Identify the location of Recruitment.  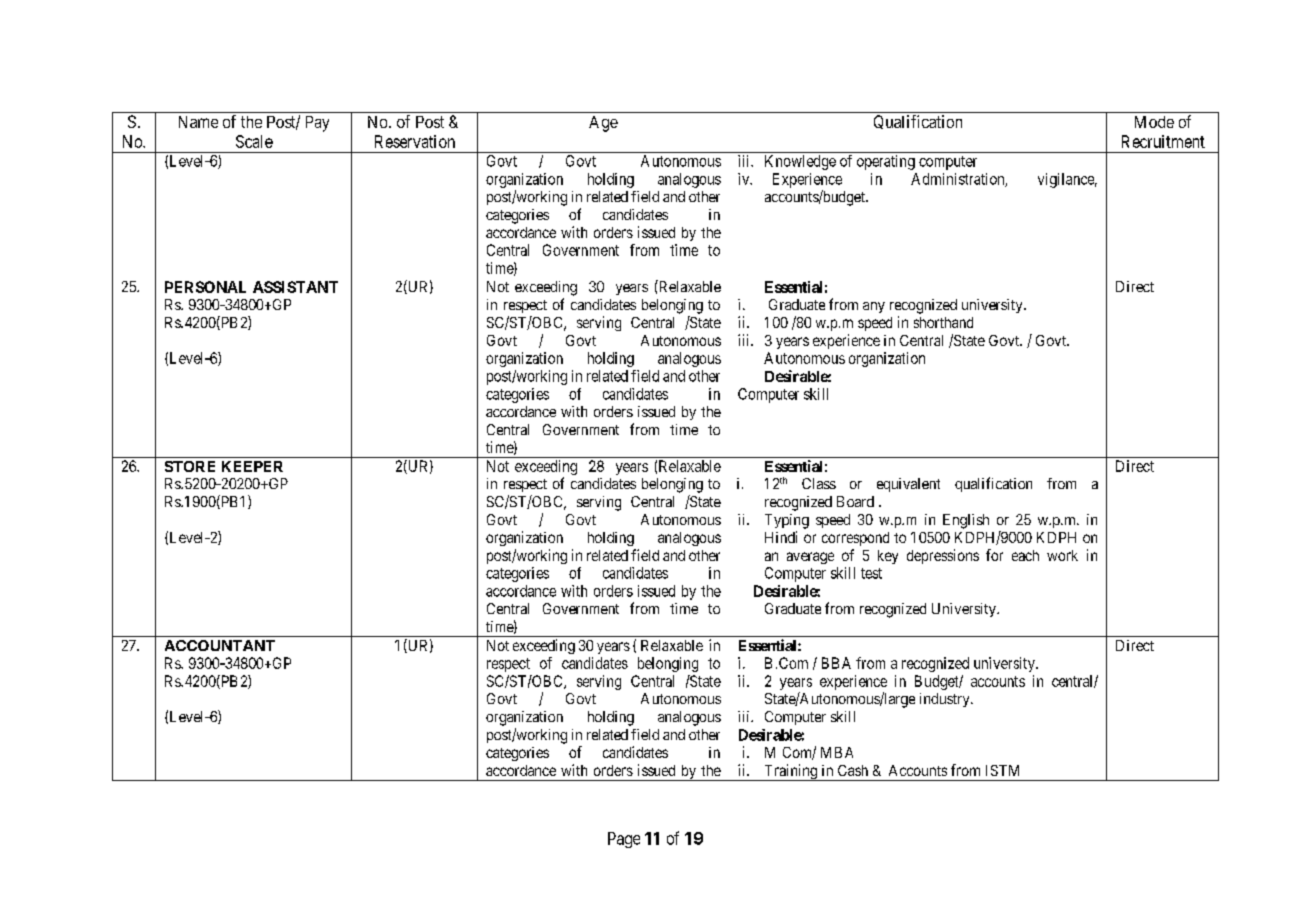
(1163, 141).
